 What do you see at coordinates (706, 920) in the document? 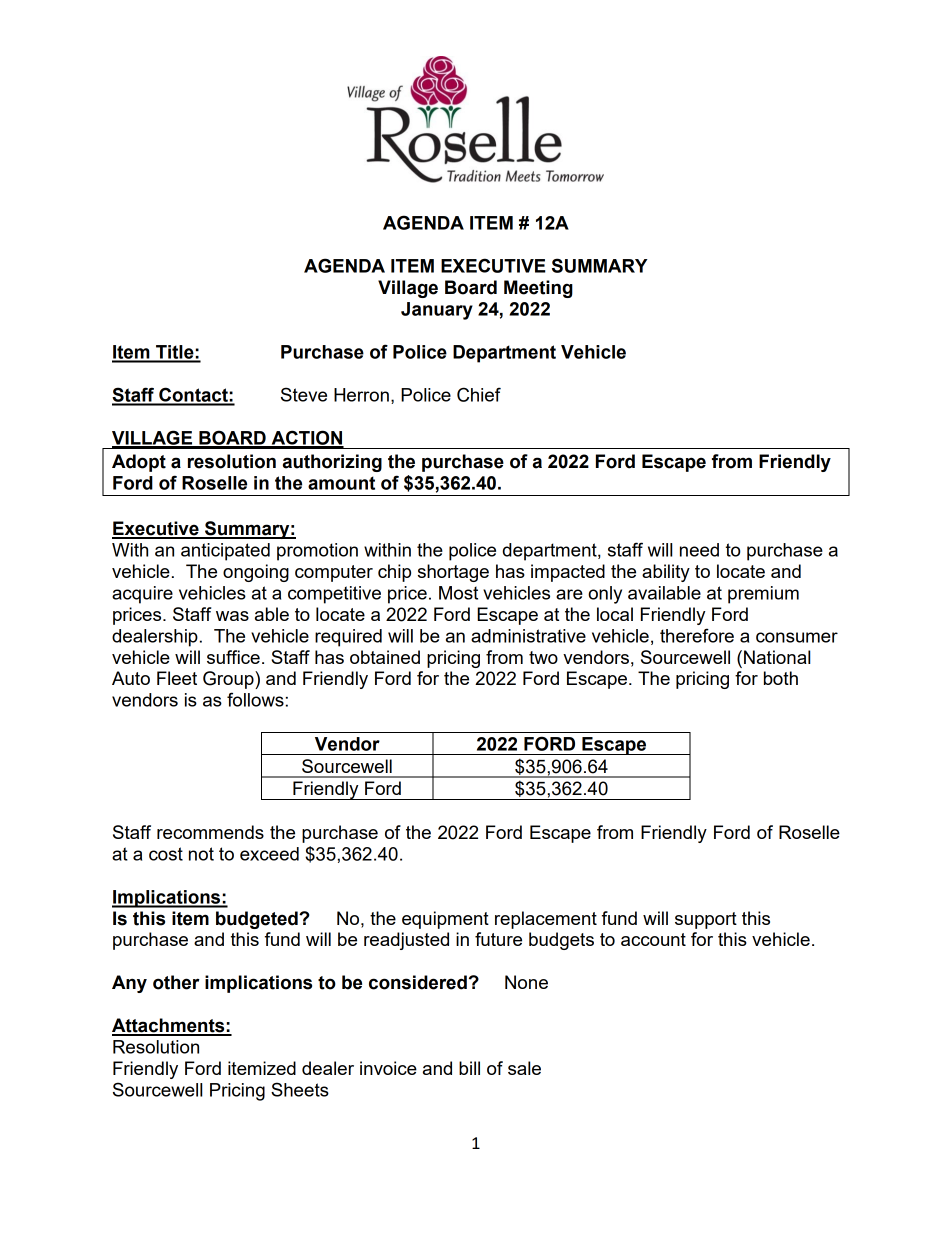
I see `support` at bounding box center [706, 920].
